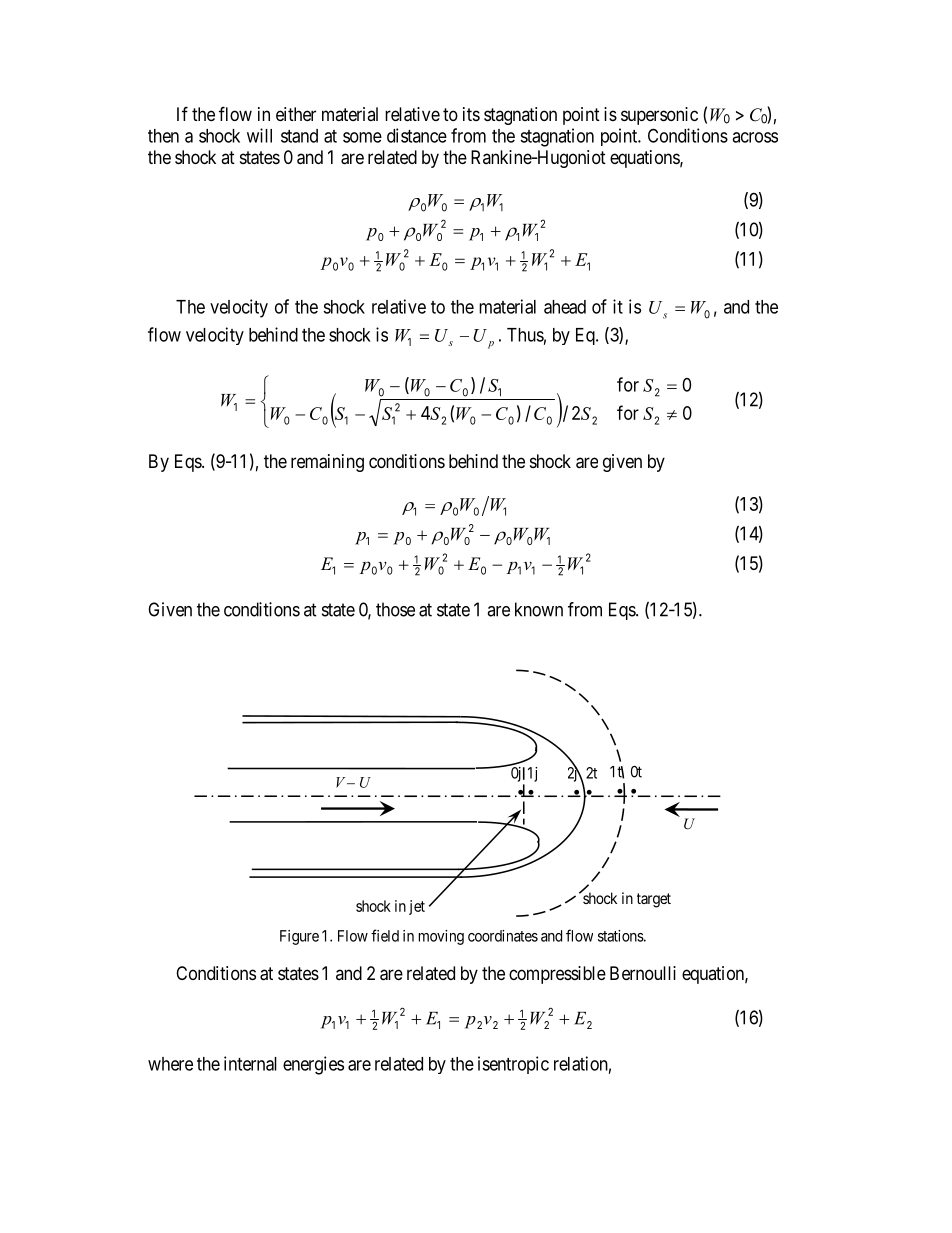 The image size is (952, 1233). I want to click on its, so click(471, 114).
